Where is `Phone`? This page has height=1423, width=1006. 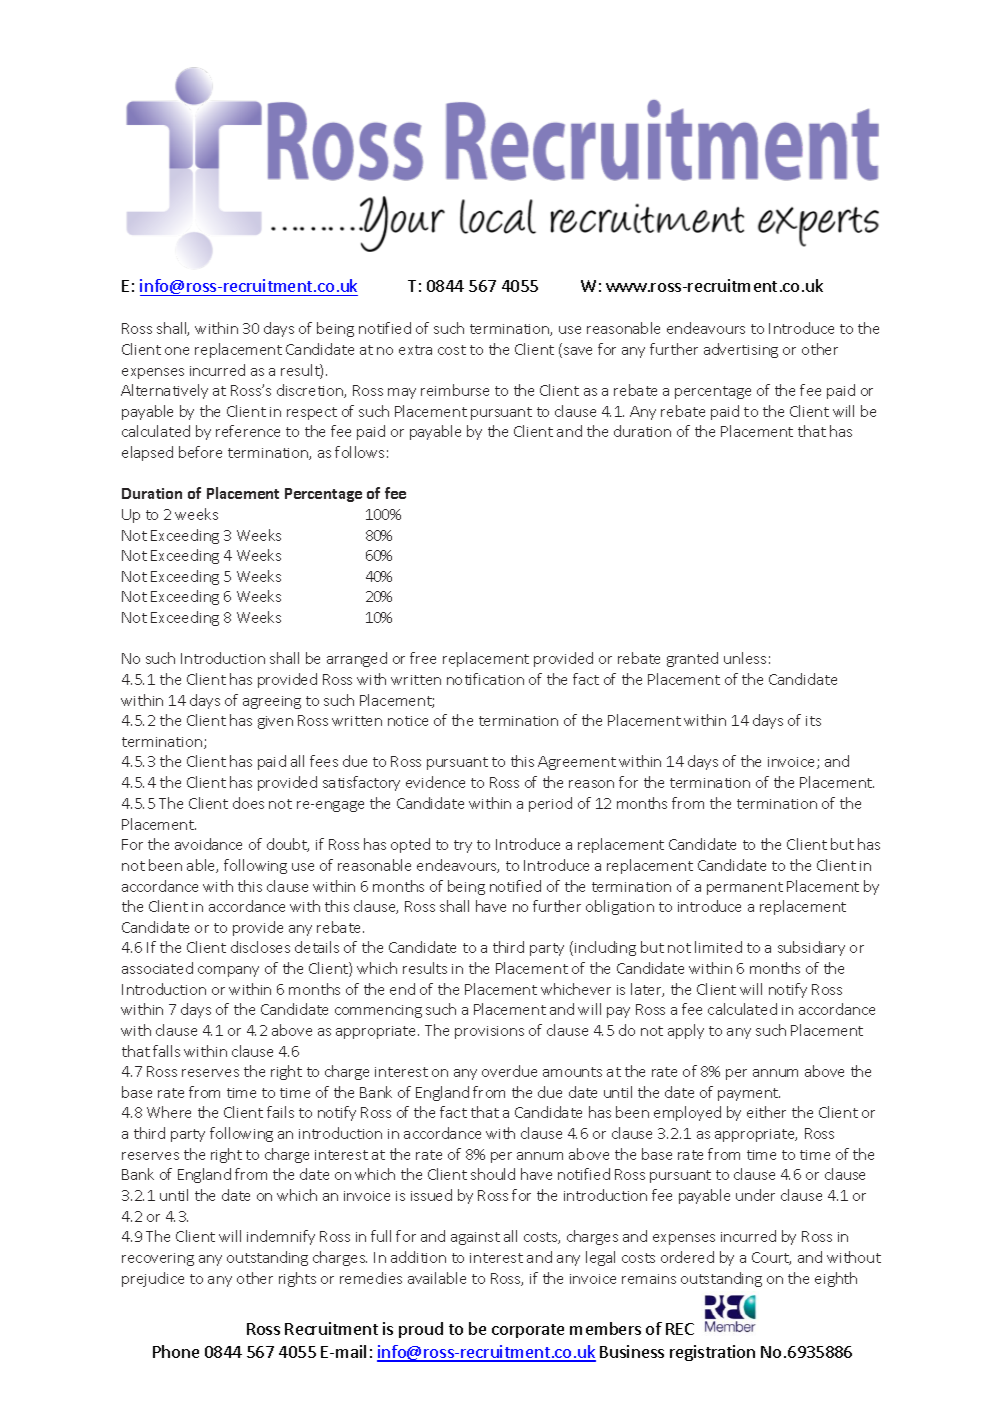 Phone is located at coordinates (176, 1351).
